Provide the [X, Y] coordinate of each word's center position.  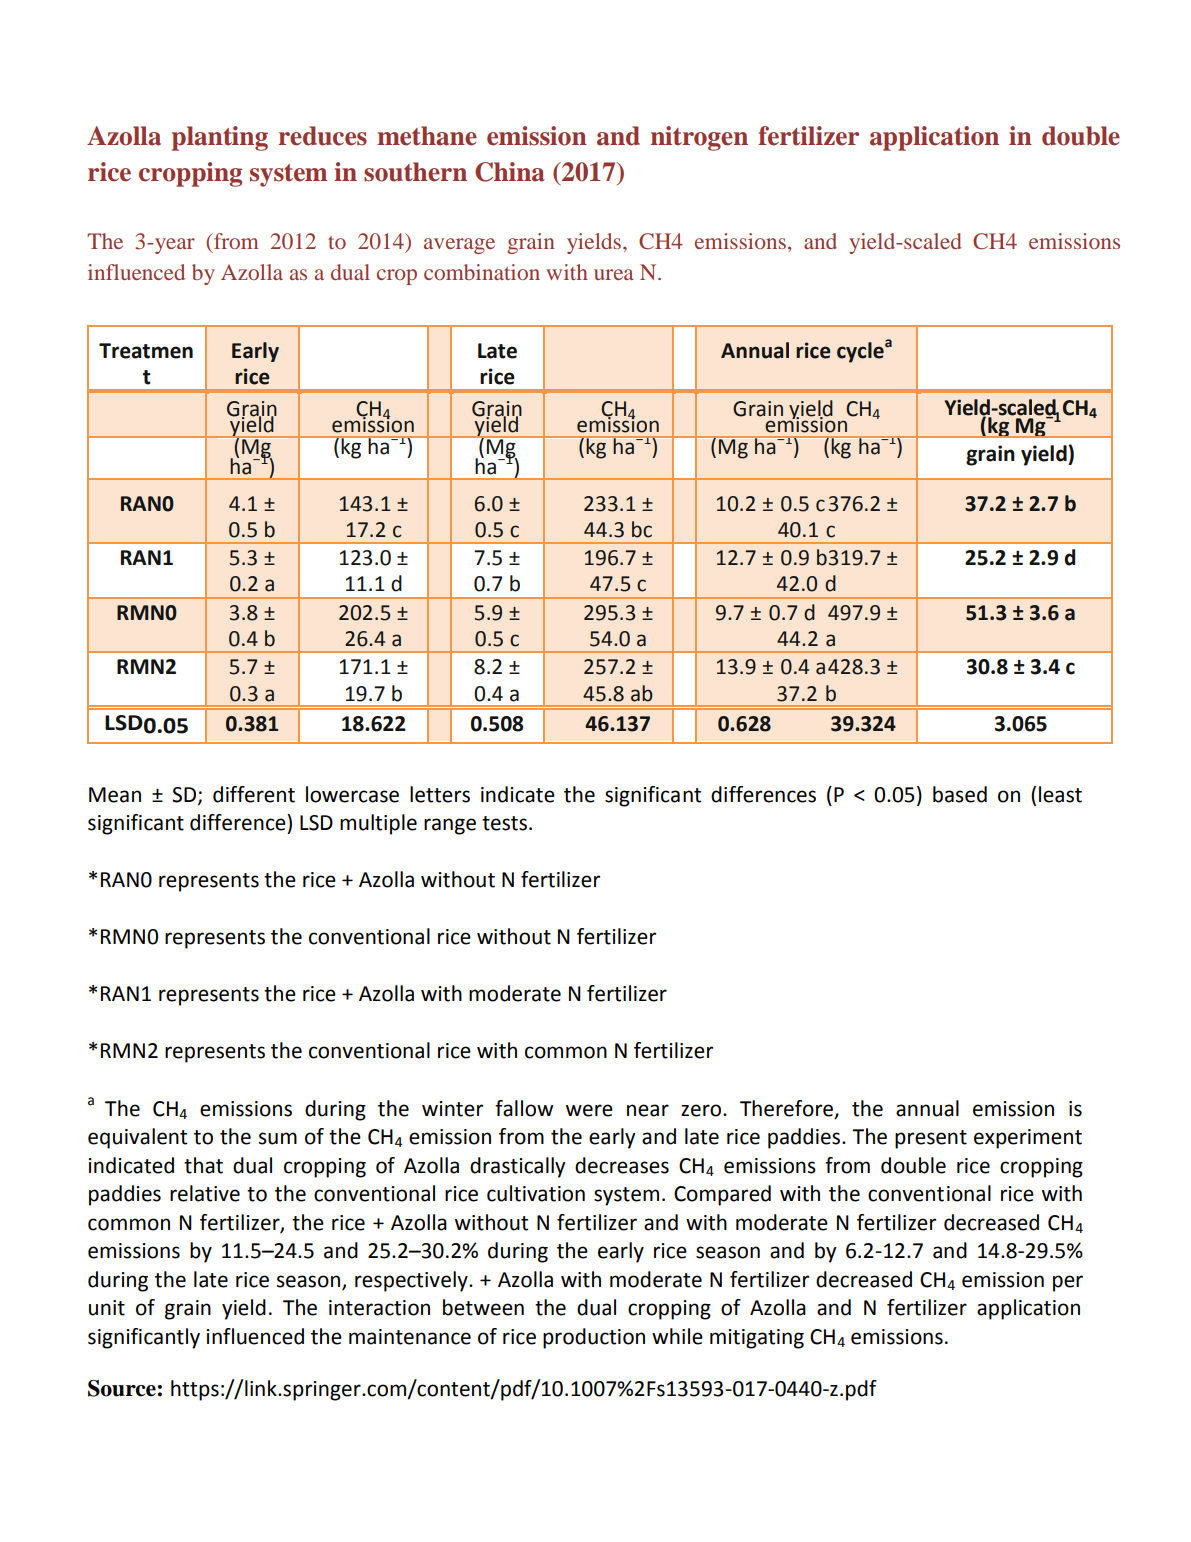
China [510, 172]
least [1060, 794]
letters [440, 794]
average [459, 246]
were [589, 1110]
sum [278, 1138]
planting [220, 138]
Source [122, 1388]
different [254, 794]
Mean [115, 795]
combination [482, 272]
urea [613, 274]
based [960, 794]
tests [504, 823]
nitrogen [699, 138]
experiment [1028, 1139]
